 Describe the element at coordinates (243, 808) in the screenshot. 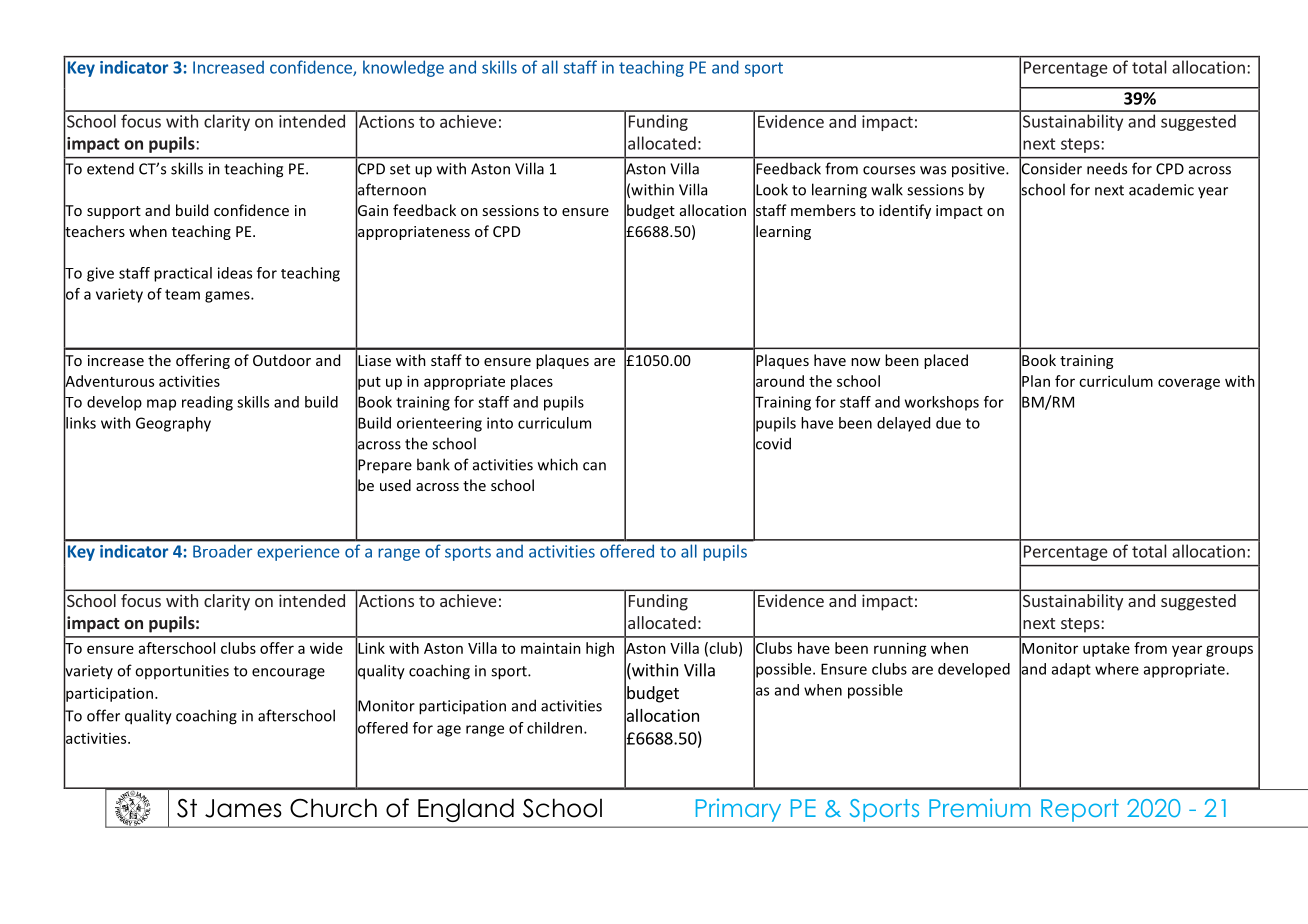

I see `James` at that location.
